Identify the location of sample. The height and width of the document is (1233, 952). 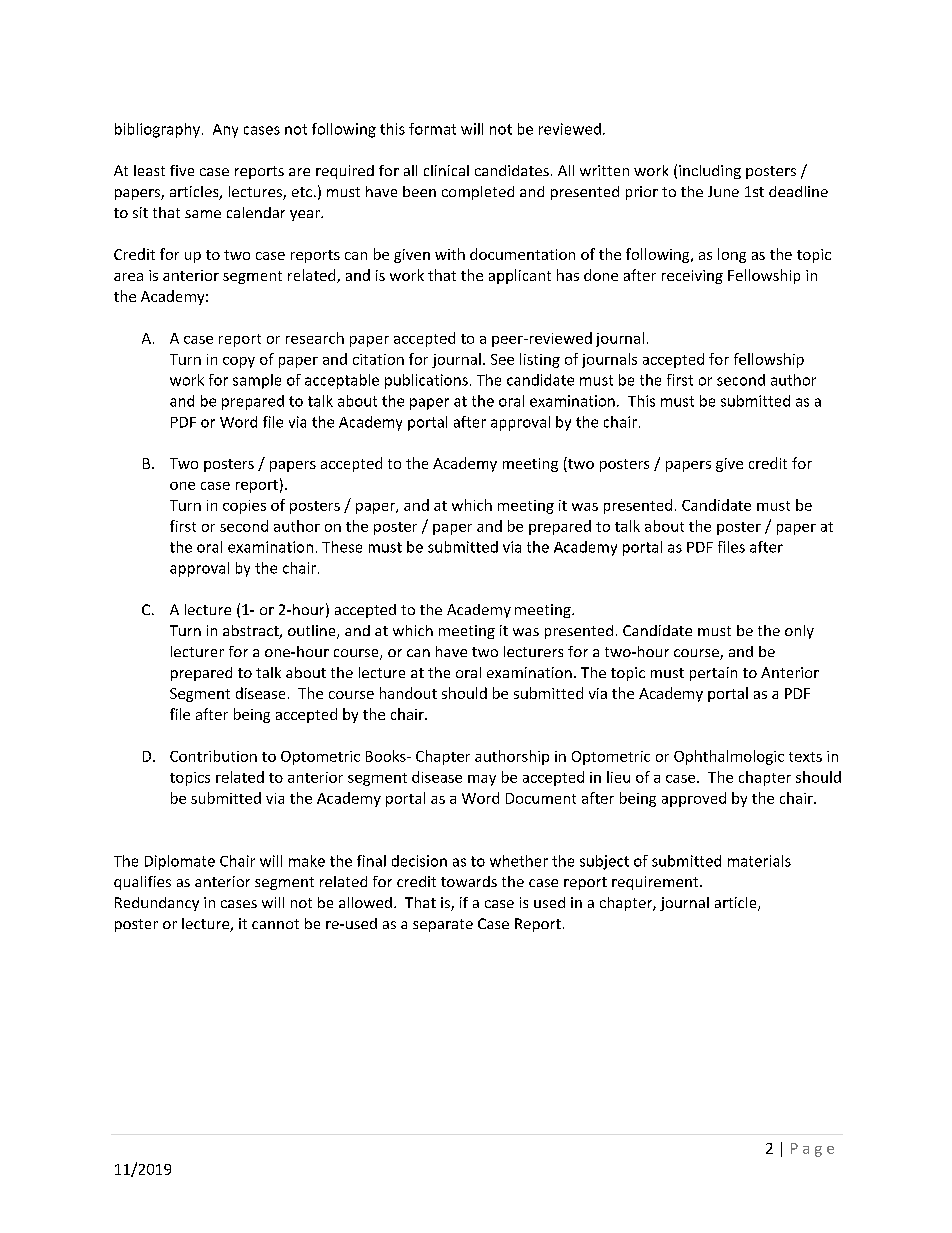
(257, 381).
